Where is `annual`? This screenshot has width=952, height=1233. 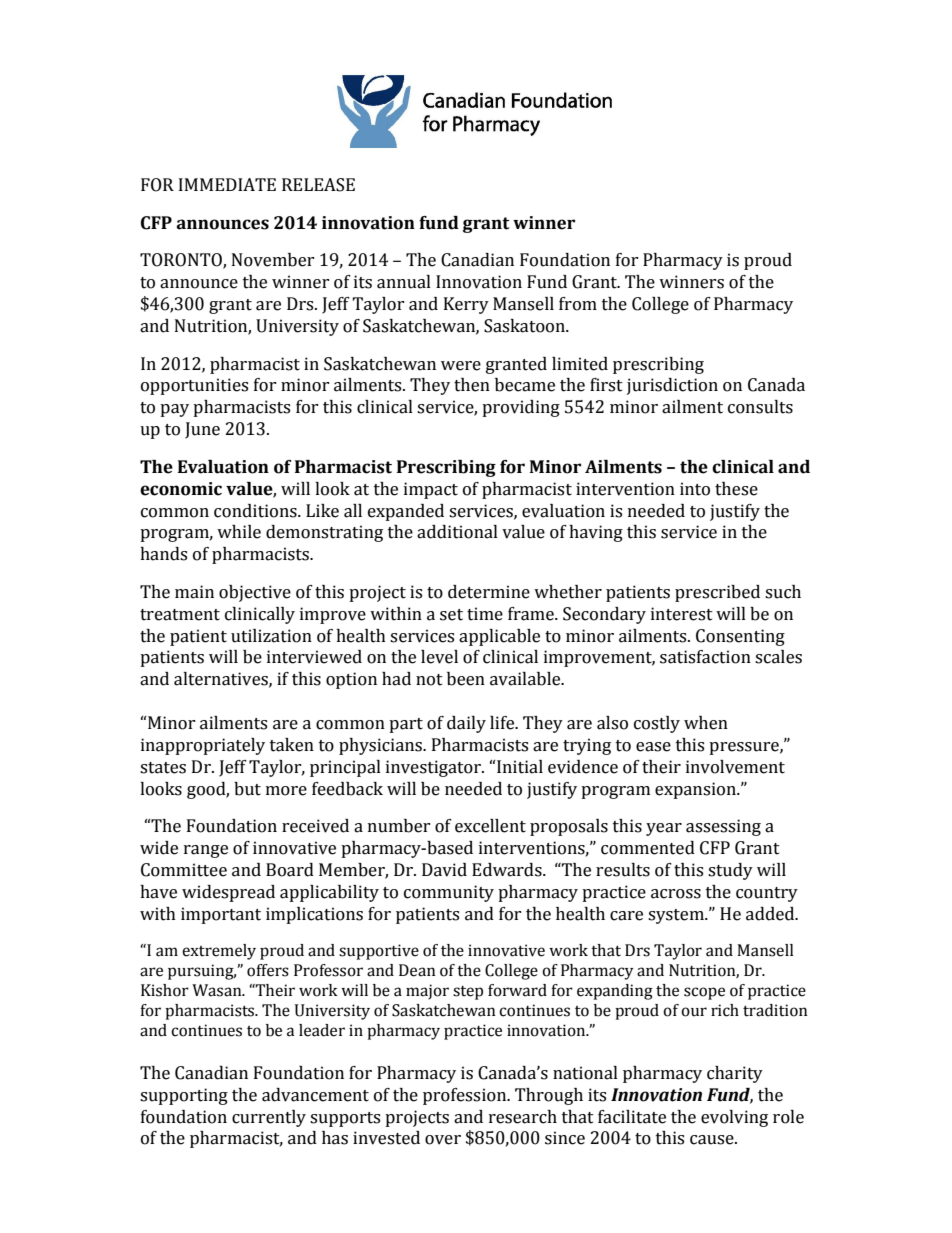 annual is located at coordinates (404, 282).
